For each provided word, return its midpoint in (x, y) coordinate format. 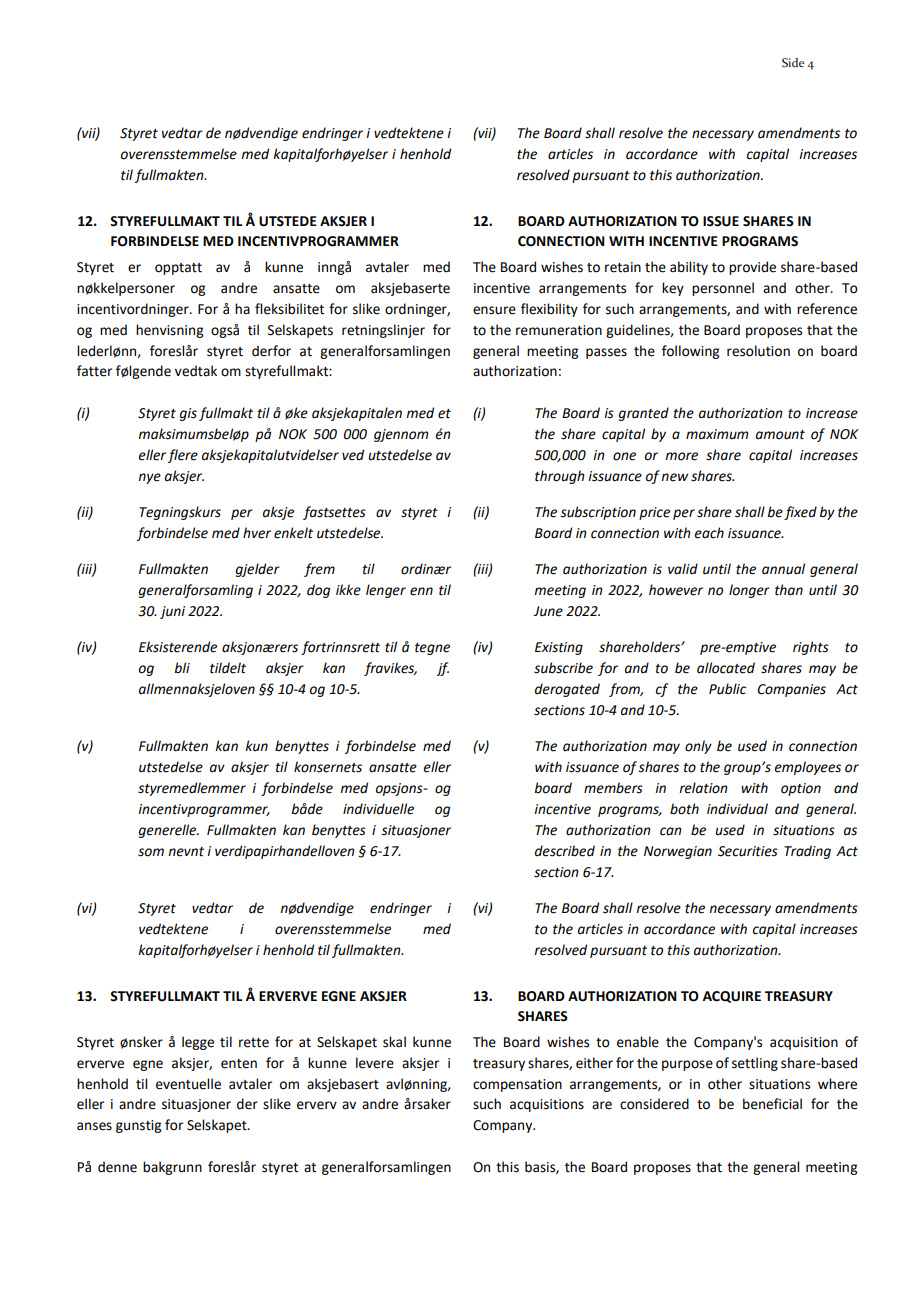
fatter (94, 371)
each (709, 533)
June (548, 611)
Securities (748, 851)
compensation (517, 1085)
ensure (494, 310)
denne (117, 1167)
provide (752, 268)
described (565, 851)
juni (172, 612)
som (151, 852)
